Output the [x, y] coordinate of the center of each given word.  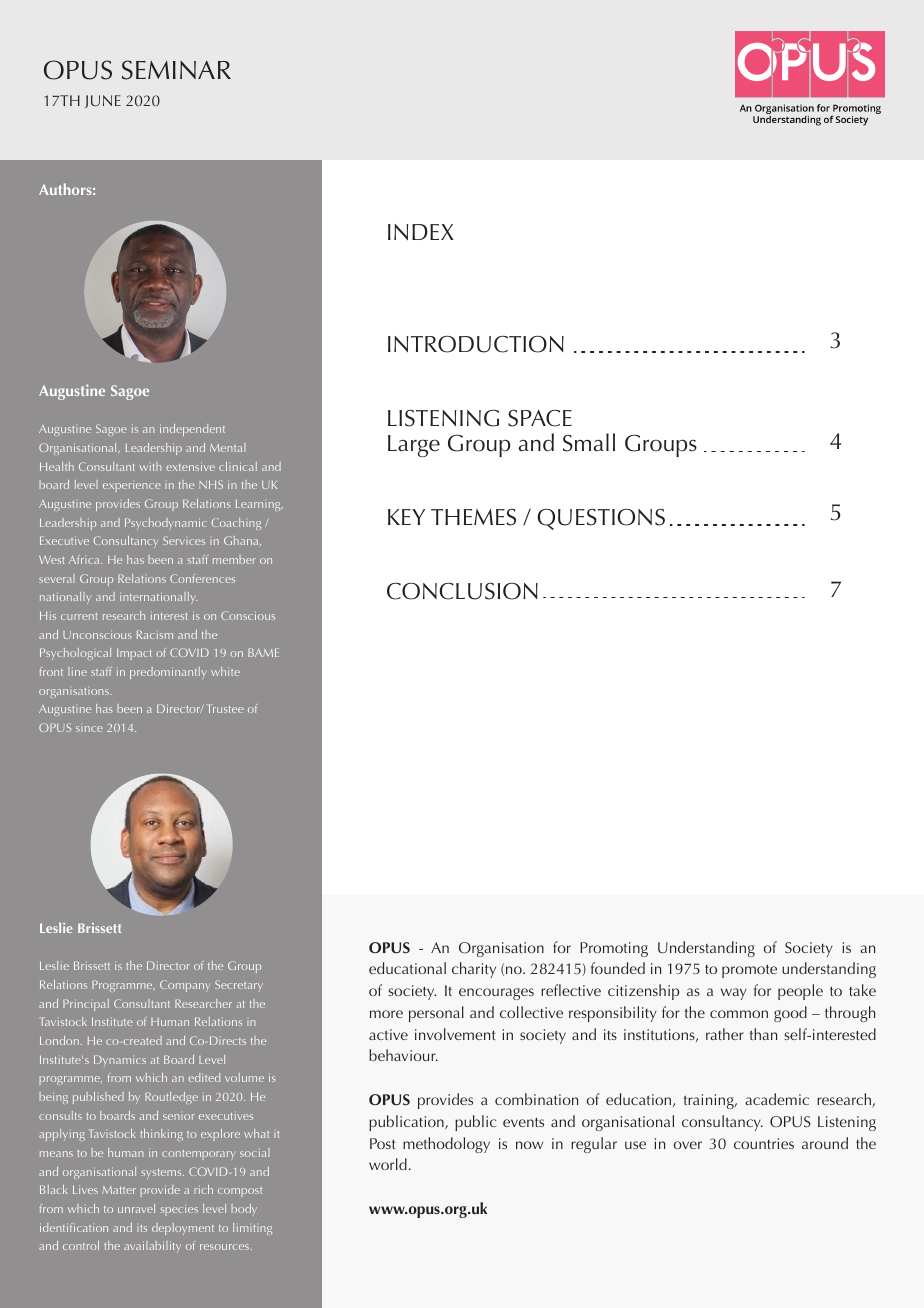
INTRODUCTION [476, 344]
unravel [136, 1208]
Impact [134, 654]
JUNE [103, 101]
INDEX [421, 232]
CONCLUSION [462, 591]
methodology [446, 1145]
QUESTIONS [601, 519]
